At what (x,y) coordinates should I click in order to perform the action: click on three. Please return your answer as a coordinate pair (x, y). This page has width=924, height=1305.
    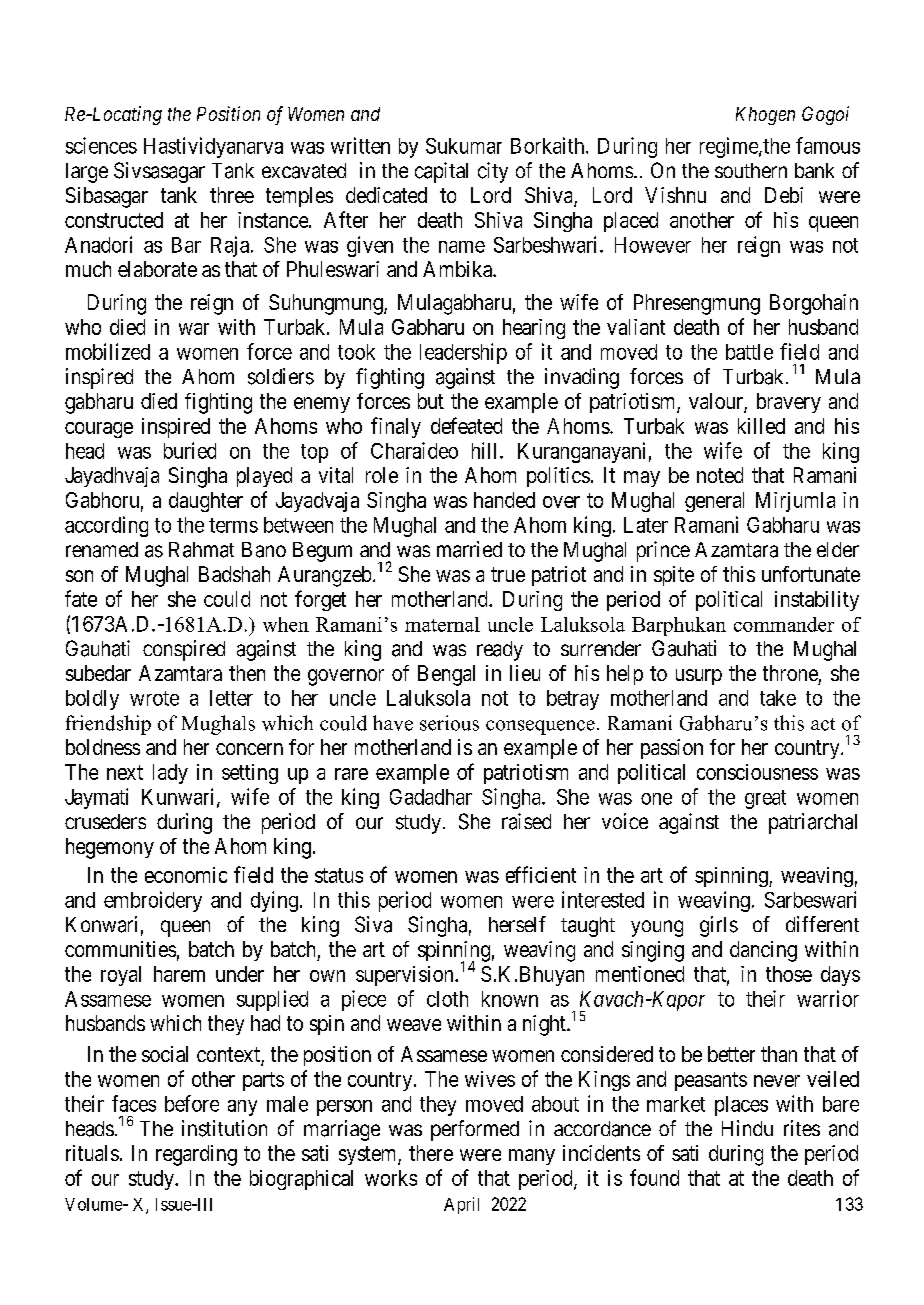
    Looking at the image, I should click on (232, 195).
